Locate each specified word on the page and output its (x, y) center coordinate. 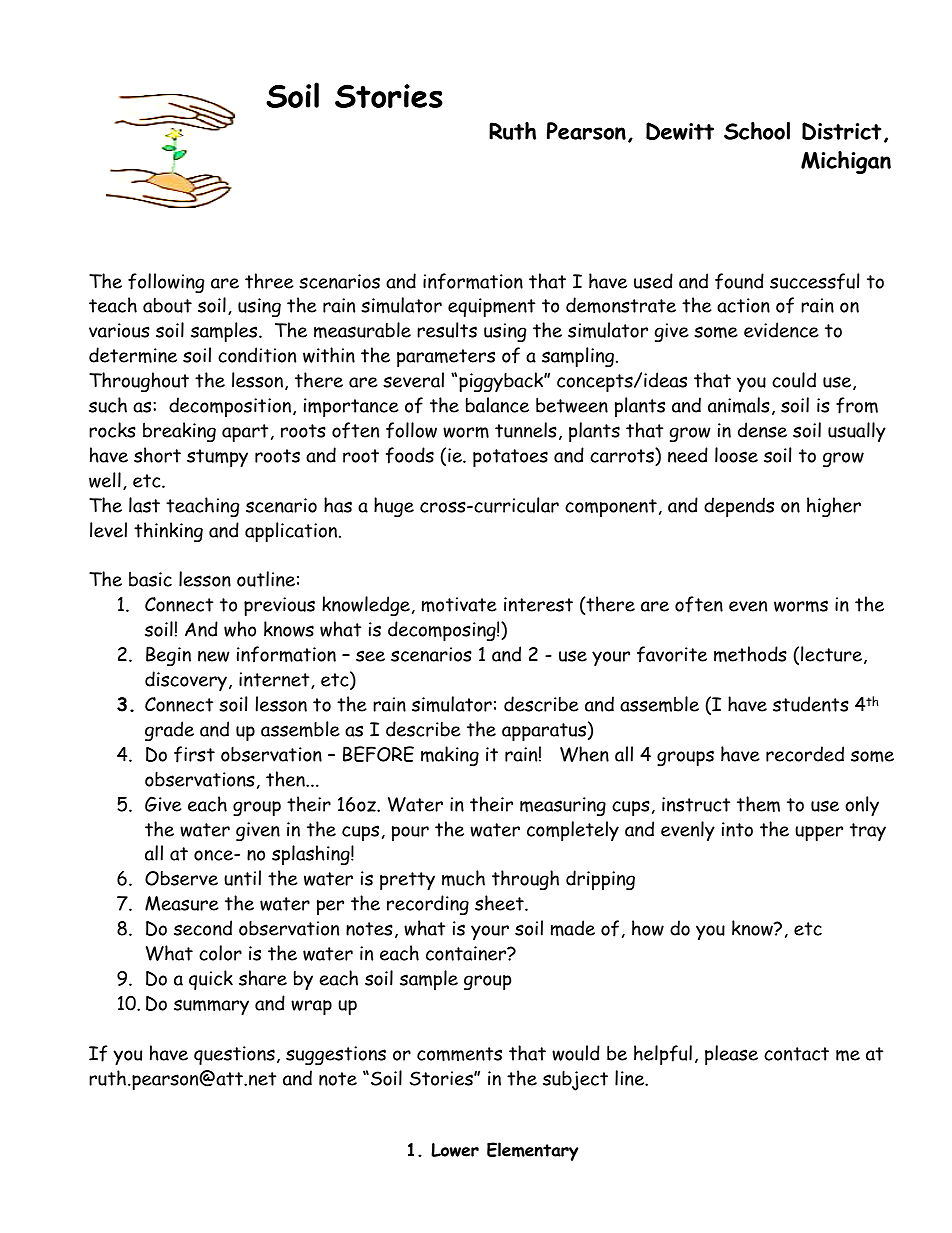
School (757, 131)
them (758, 804)
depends (739, 507)
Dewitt (680, 131)
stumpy (217, 458)
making (450, 756)
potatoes (510, 458)
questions (234, 1055)
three (269, 281)
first (194, 754)
